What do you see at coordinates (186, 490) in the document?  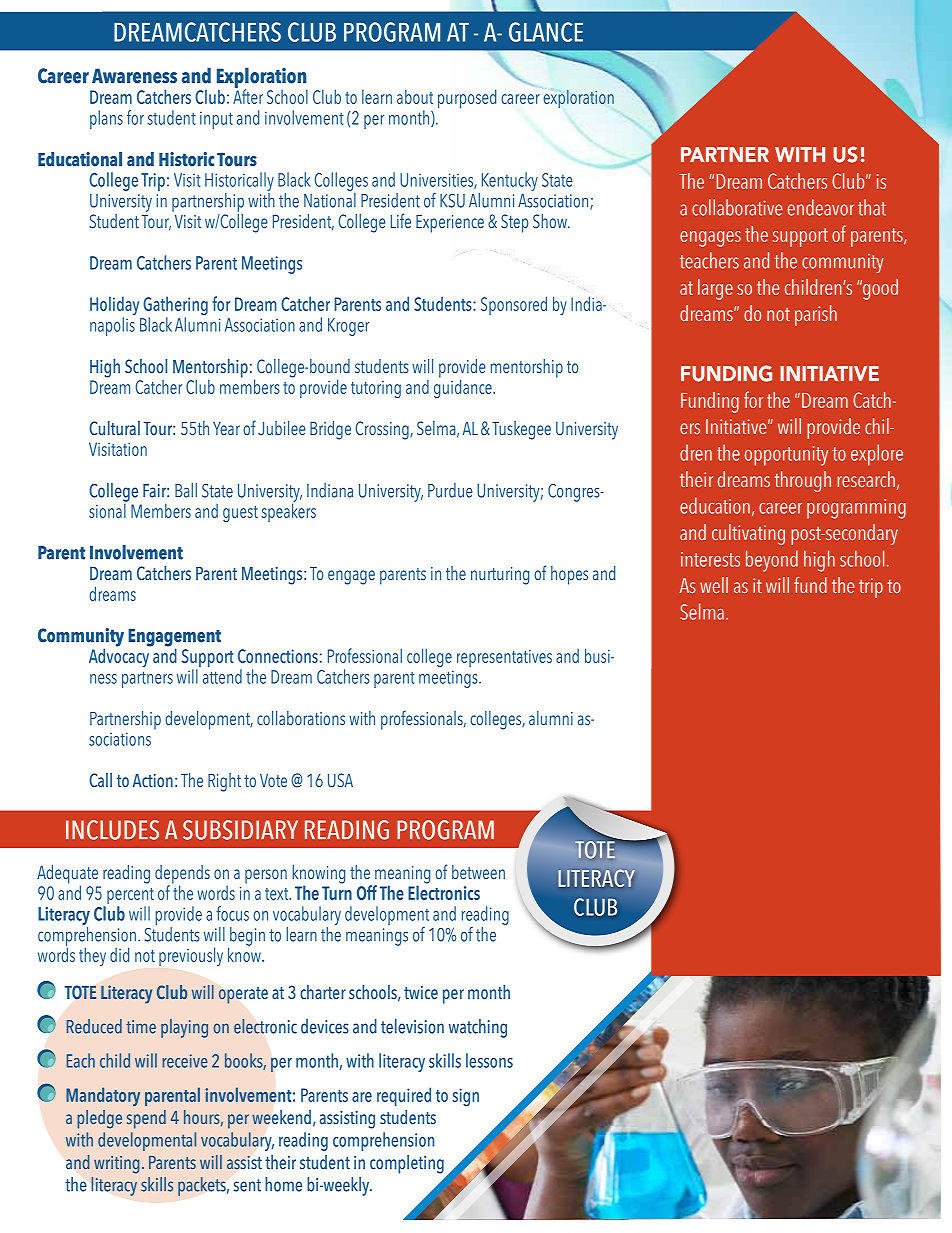 I see `Ball` at bounding box center [186, 490].
